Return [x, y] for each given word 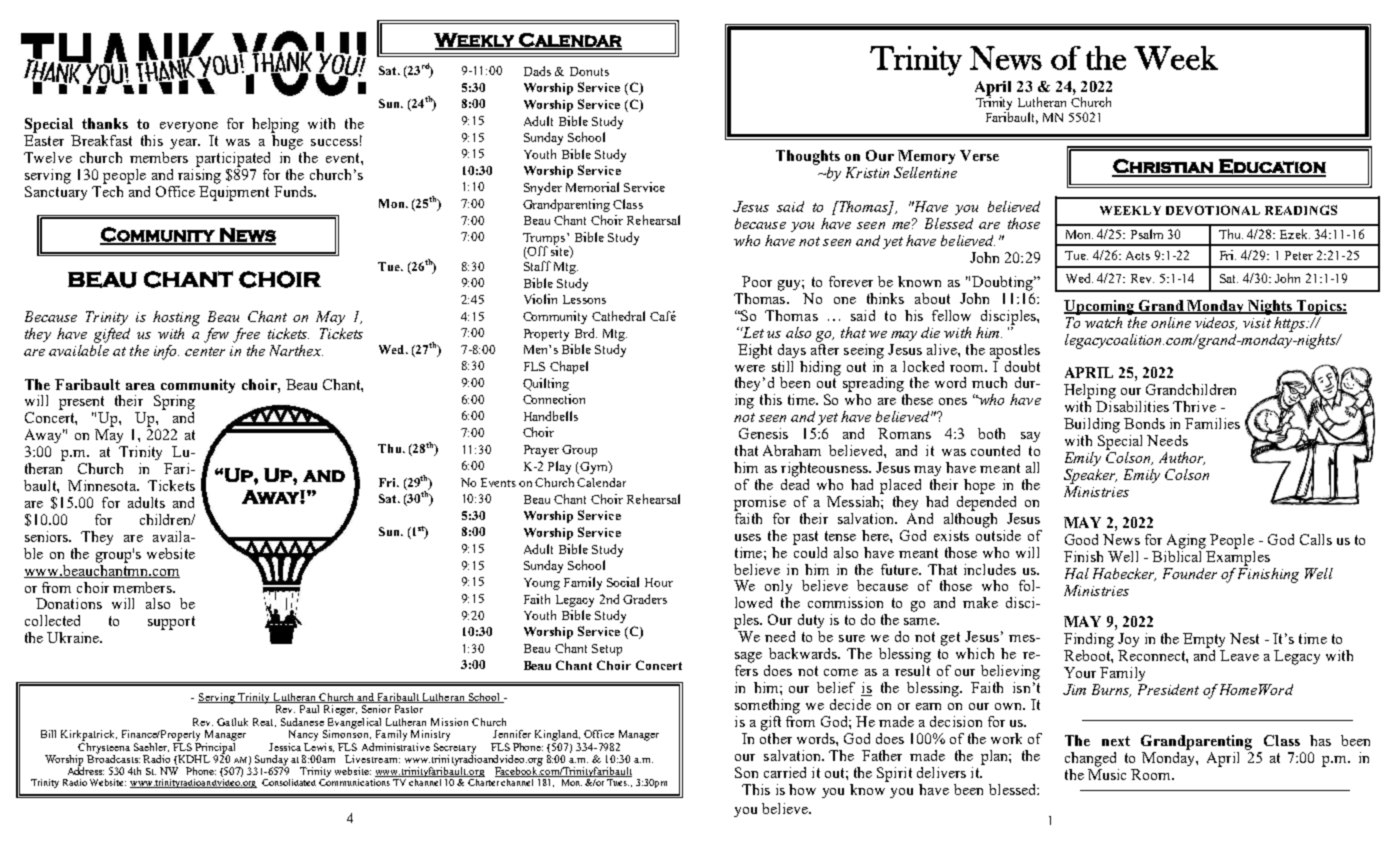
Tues [618, 781]
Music [1107, 773]
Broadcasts [113, 757]
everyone [189, 127]
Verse [979, 155]
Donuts [589, 71]
